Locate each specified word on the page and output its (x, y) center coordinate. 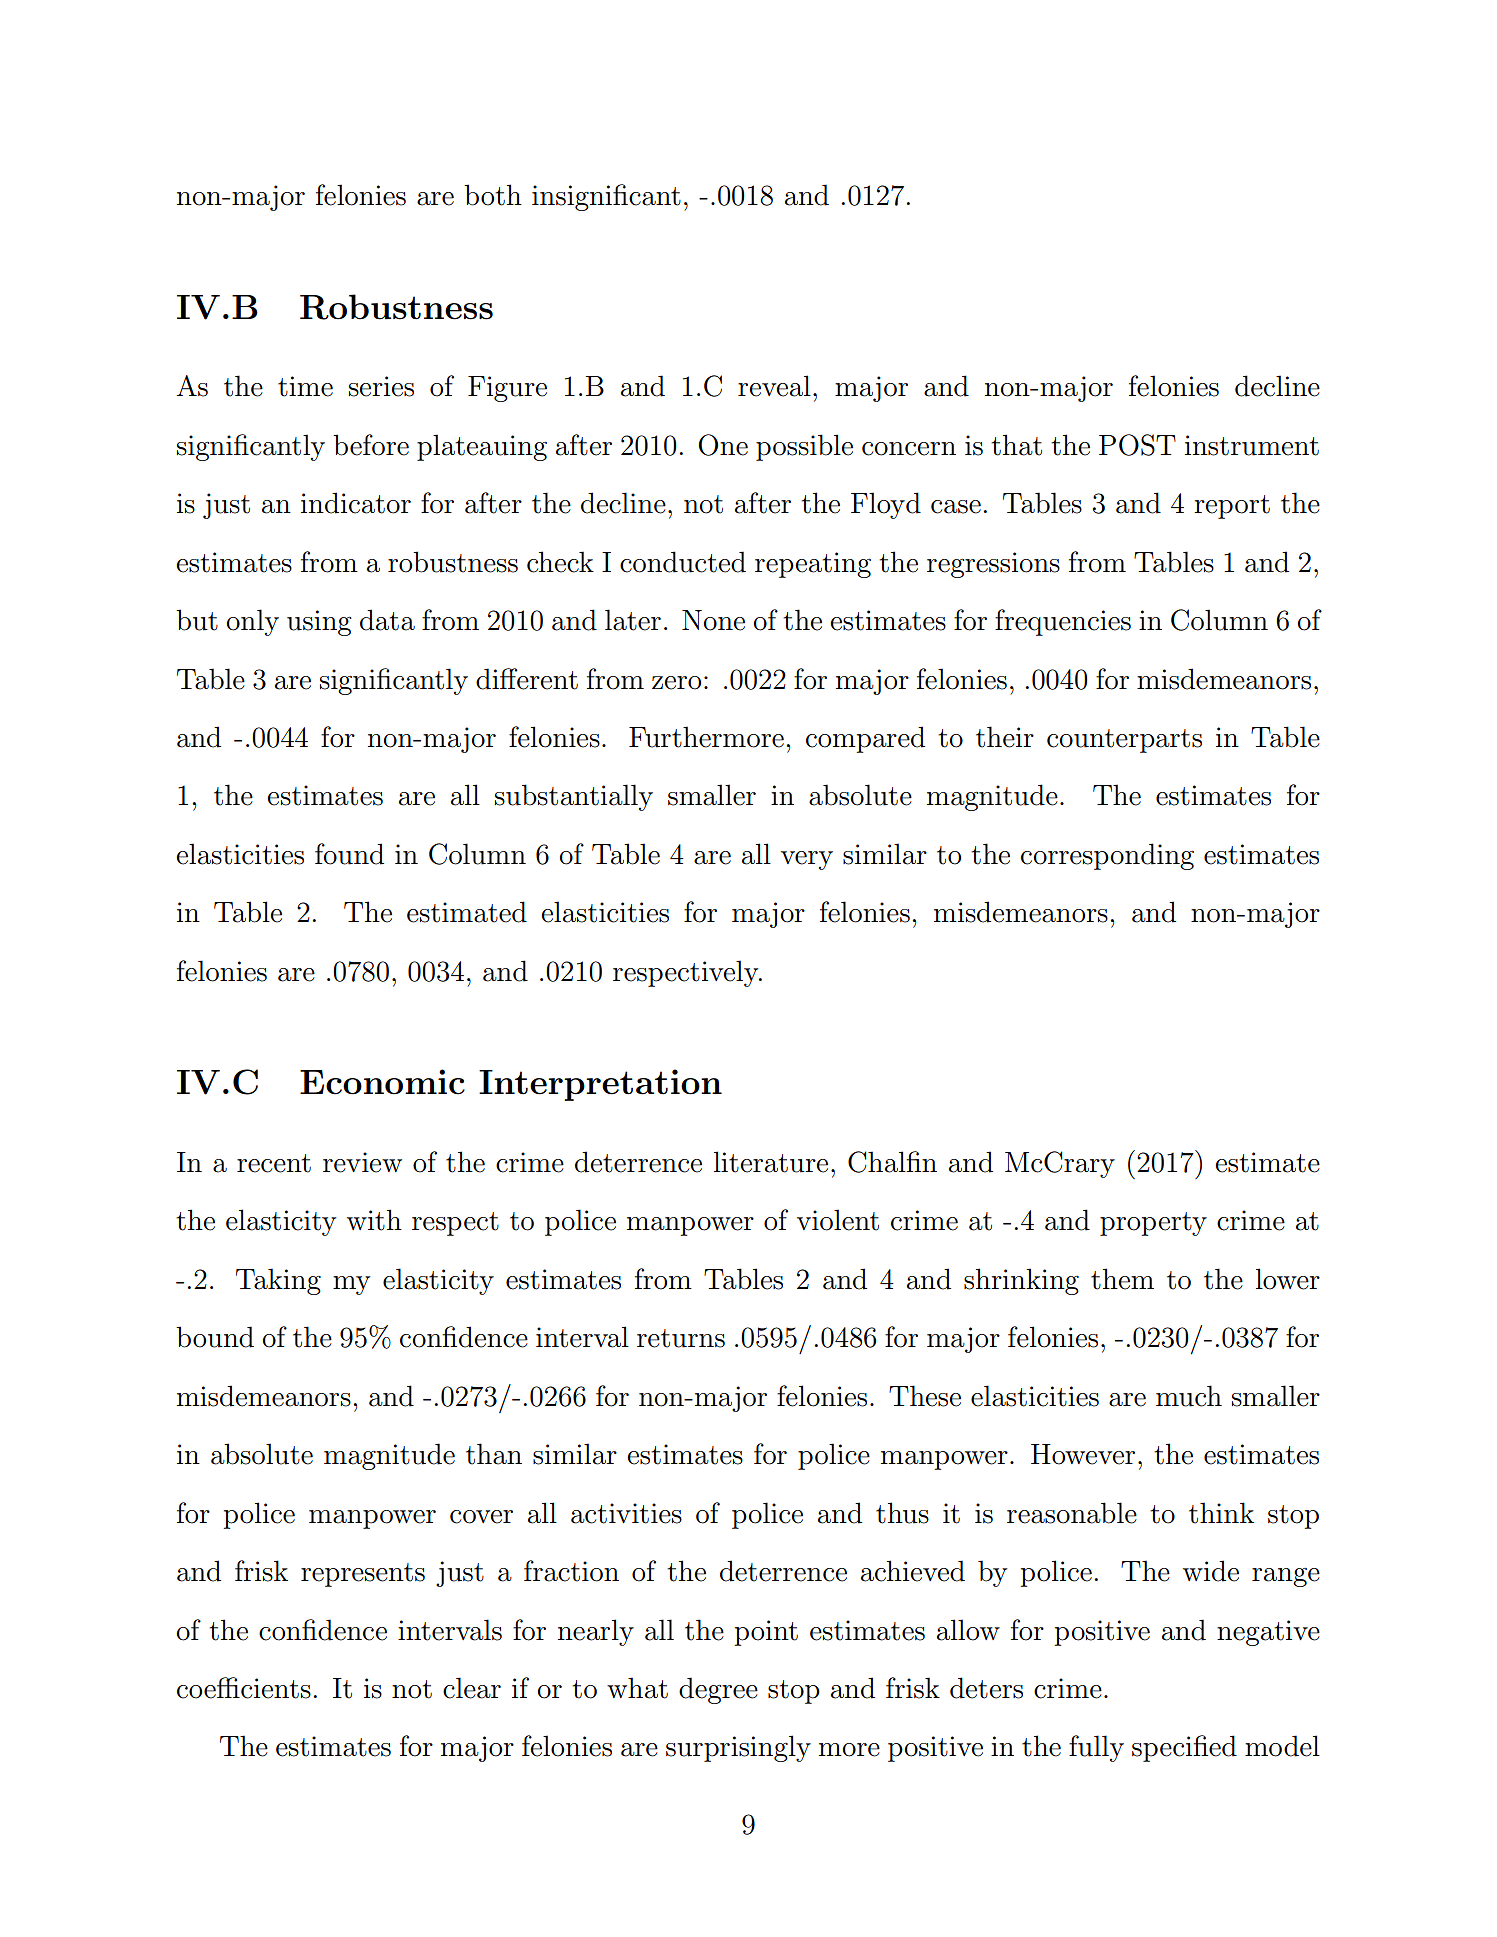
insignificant (606, 197)
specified (1184, 1748)
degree (718, 1690)
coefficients (244, 1688)
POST (1137, 445)
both (493, 195)
